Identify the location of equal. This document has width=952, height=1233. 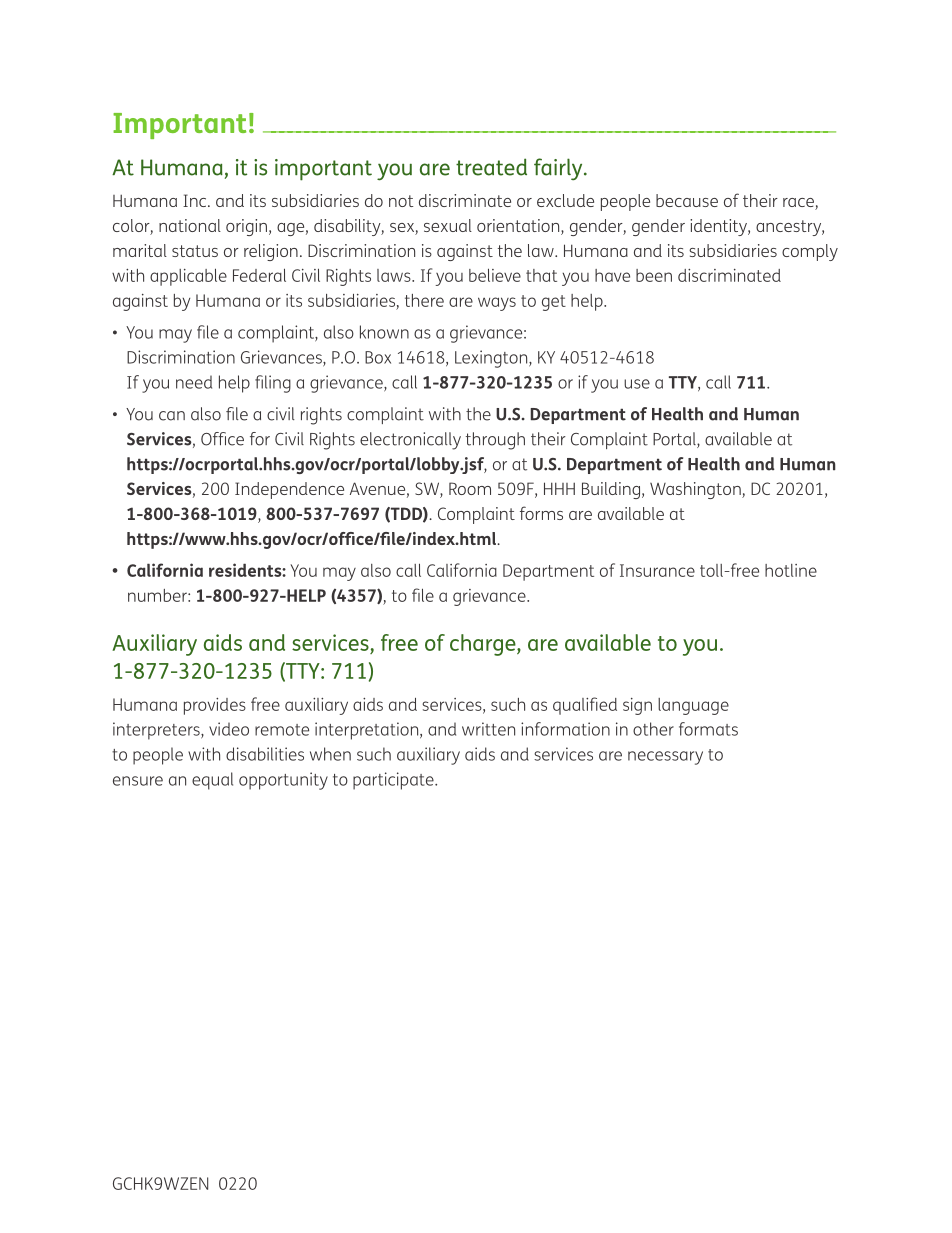
(212, 781).
